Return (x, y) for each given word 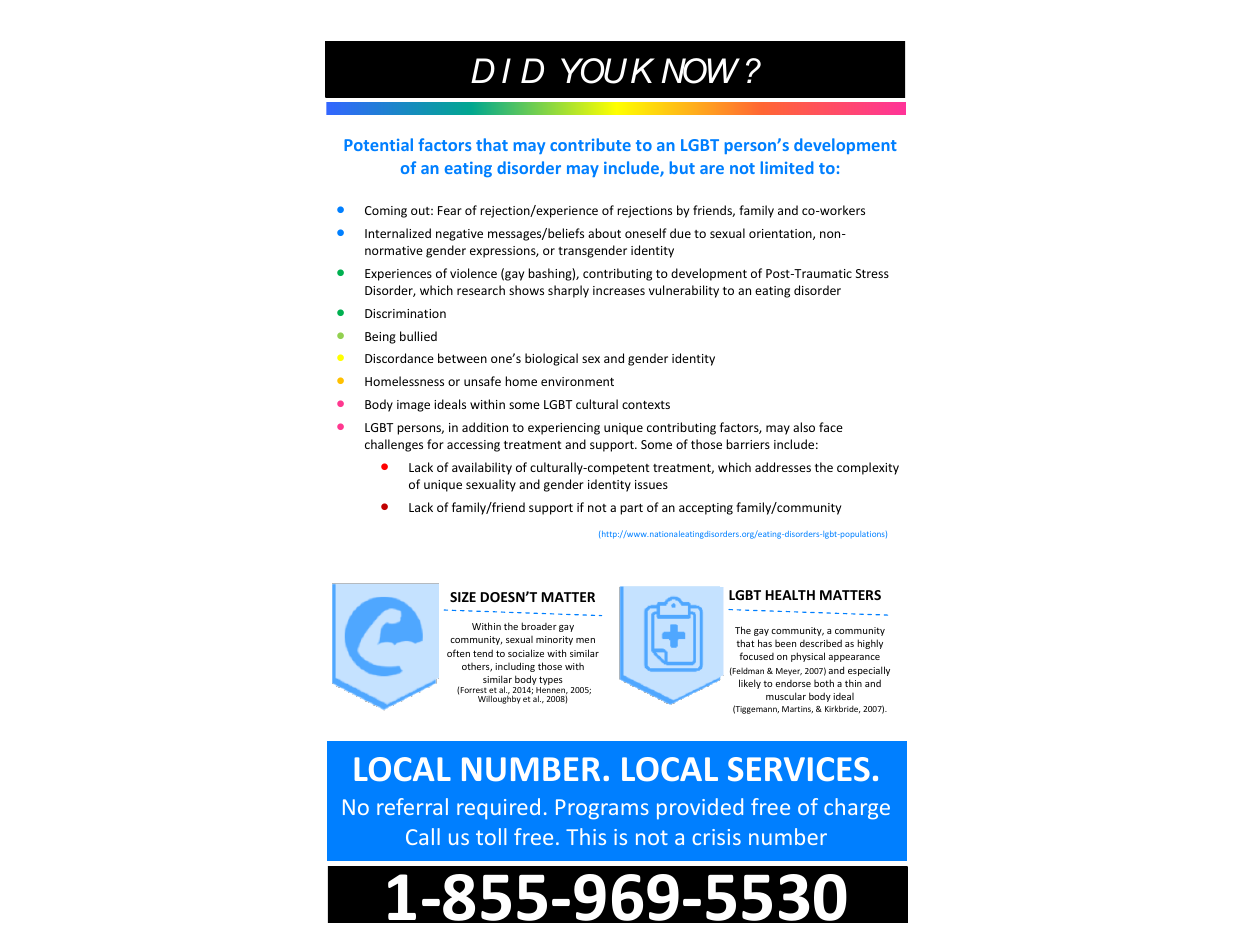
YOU (594, 71)
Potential (378, 144)
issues (651, 484)
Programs (602, 809)
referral (412, 806)
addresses (783, 467)
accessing (473, 446)
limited (787, 167)
